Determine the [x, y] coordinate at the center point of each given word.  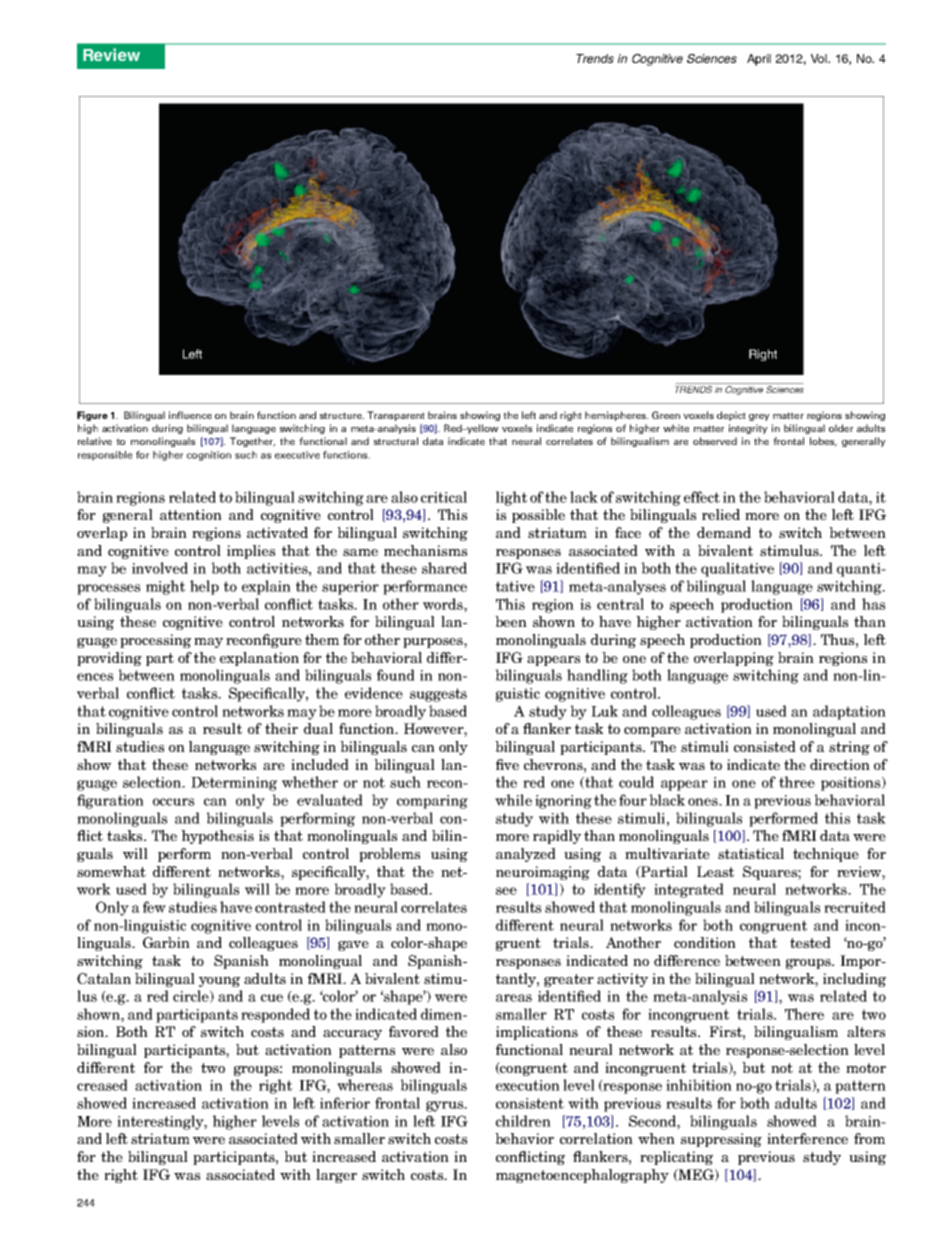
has [873, 604]
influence [190, 415]
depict [731, 416]
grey [759, 417]
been [511, 621]
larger [336, 1176]
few [154, 907]
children [523, 1121]
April [759, 60]
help [204, 587]
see [506, 891]
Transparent [396, 416]
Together [252, 442]
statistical [751, 853]
